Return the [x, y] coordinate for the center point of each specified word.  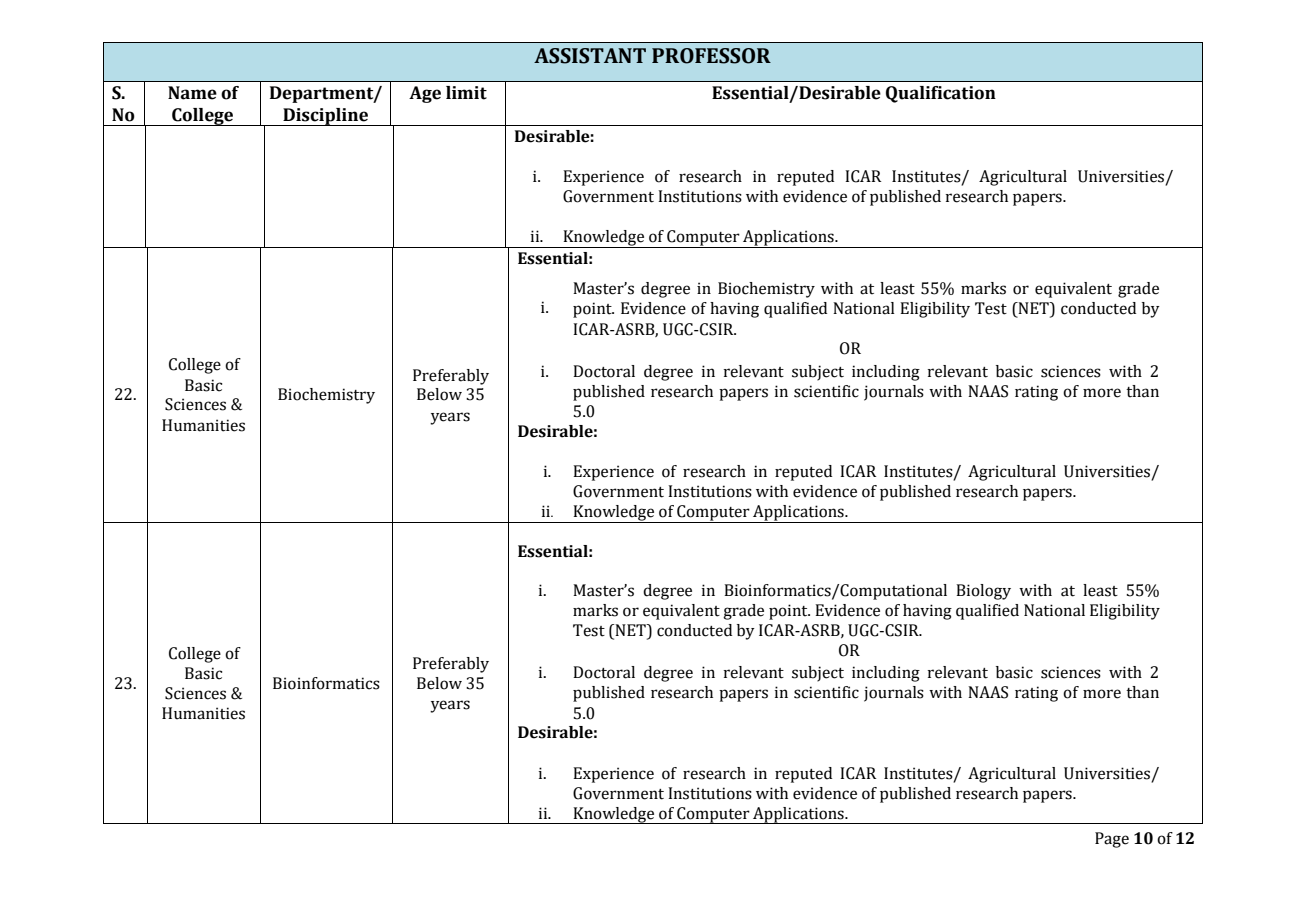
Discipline [325, 117]
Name [192, 93]
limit [466, 93]
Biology [983, 592]
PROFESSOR [711, 56]
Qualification [941, 94]
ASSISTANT [590, 56]
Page [1112, 840]
